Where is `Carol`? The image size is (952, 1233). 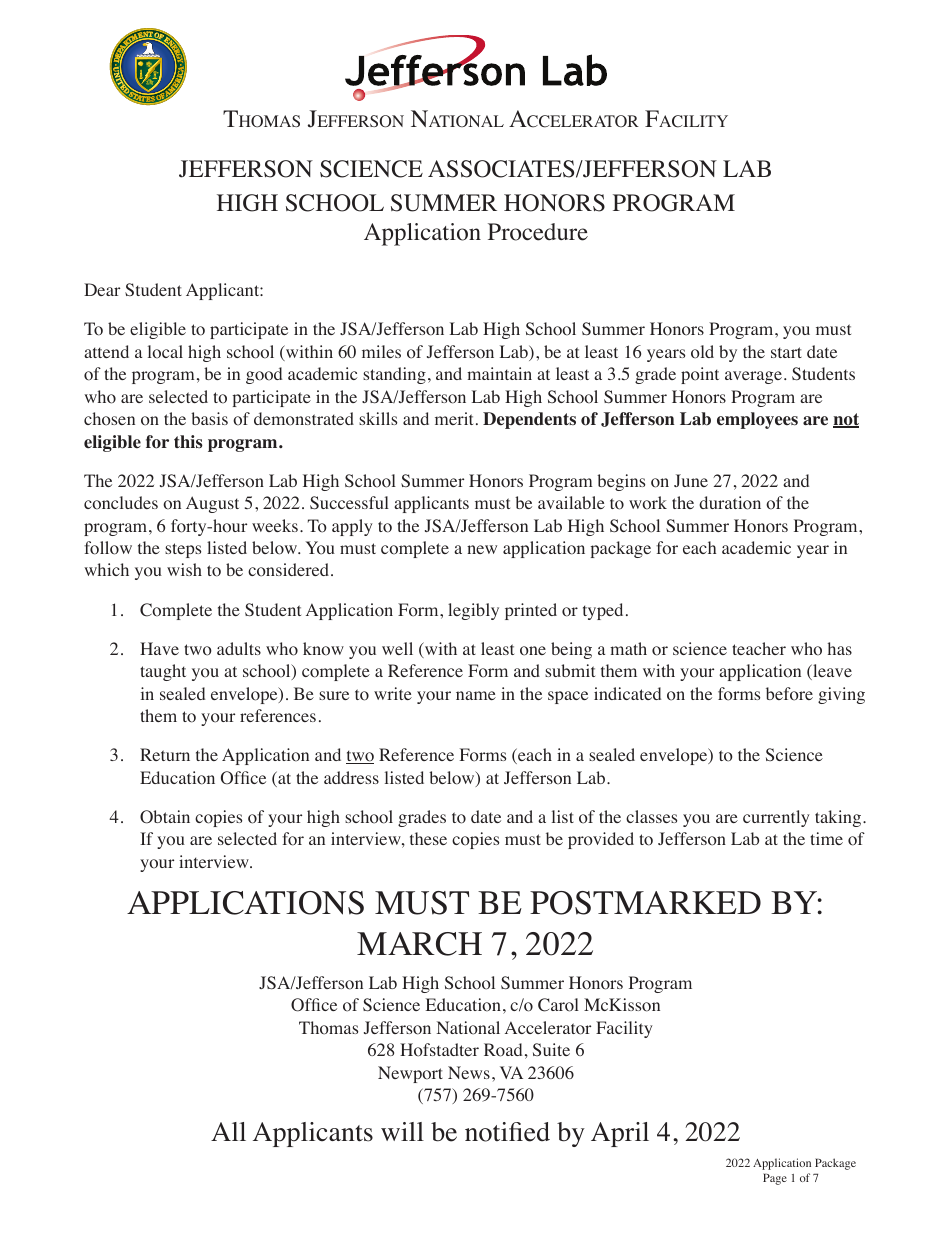 Carol is located at coordinates (558, 1005).
